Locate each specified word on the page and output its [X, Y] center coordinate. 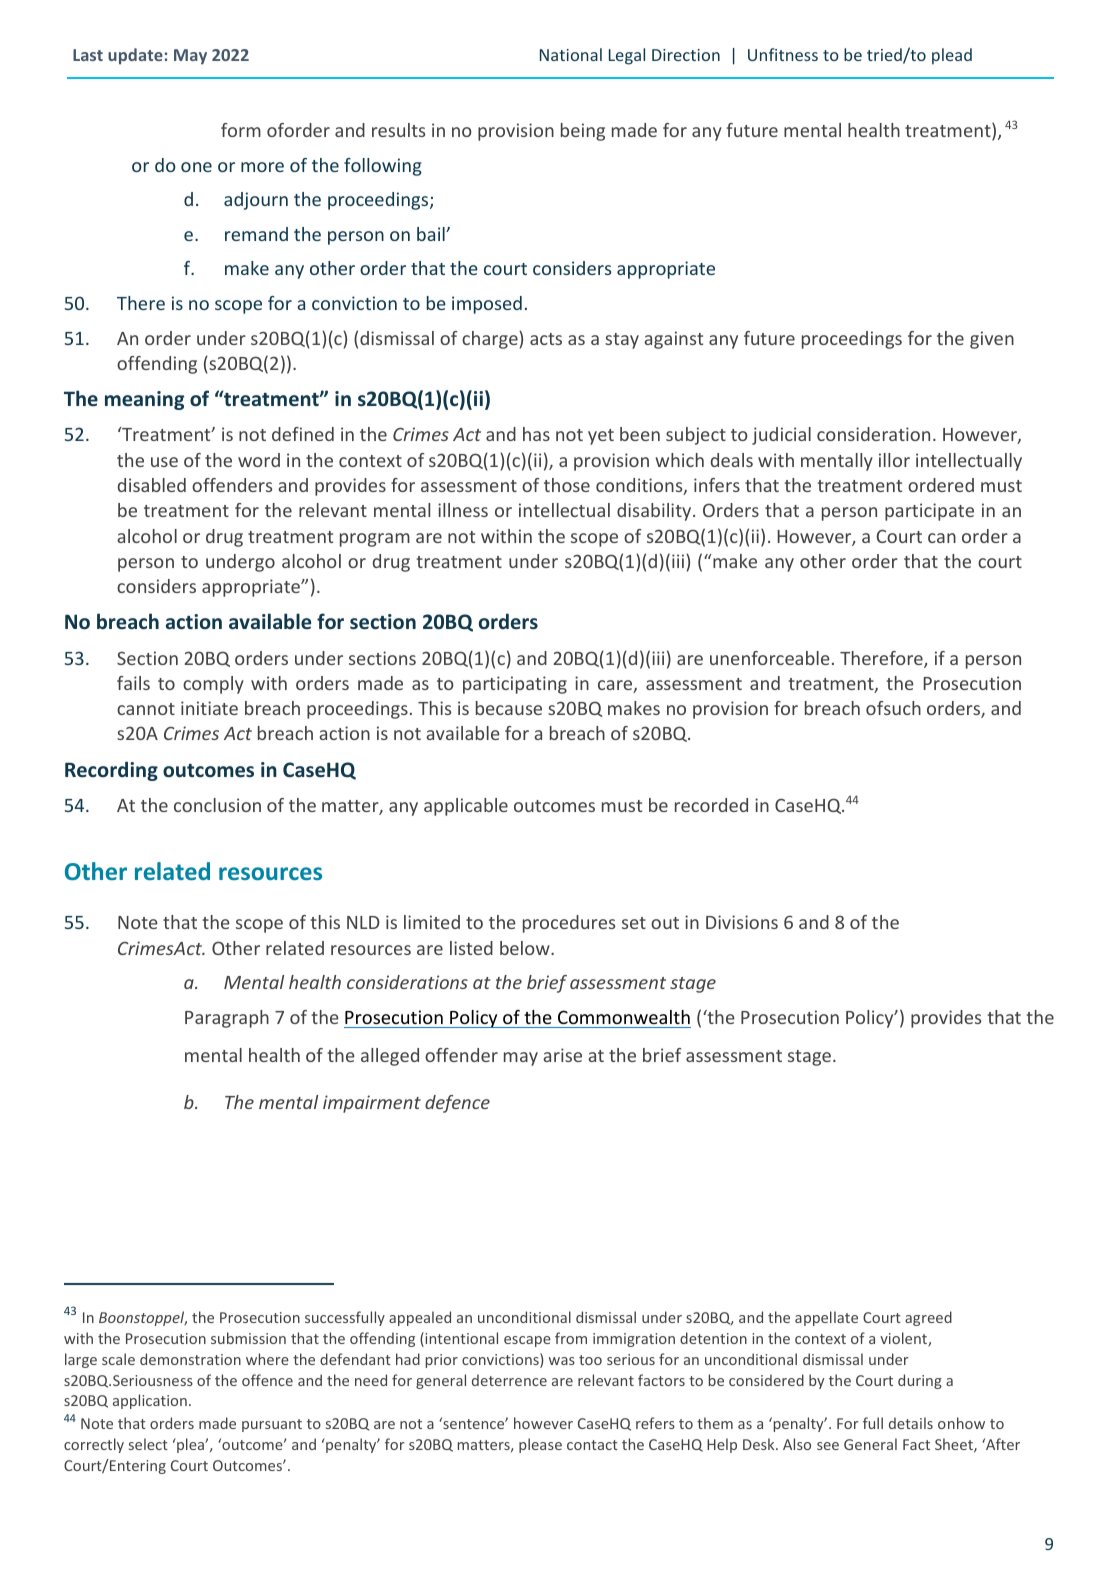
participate [929, 512]
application [150, 1401]
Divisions [742, 922]
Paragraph [227, 1019]
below [526, 948]
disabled [152, 485]
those [567, 485]
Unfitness [783, 54]
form [241, 130]
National [571, 54]
